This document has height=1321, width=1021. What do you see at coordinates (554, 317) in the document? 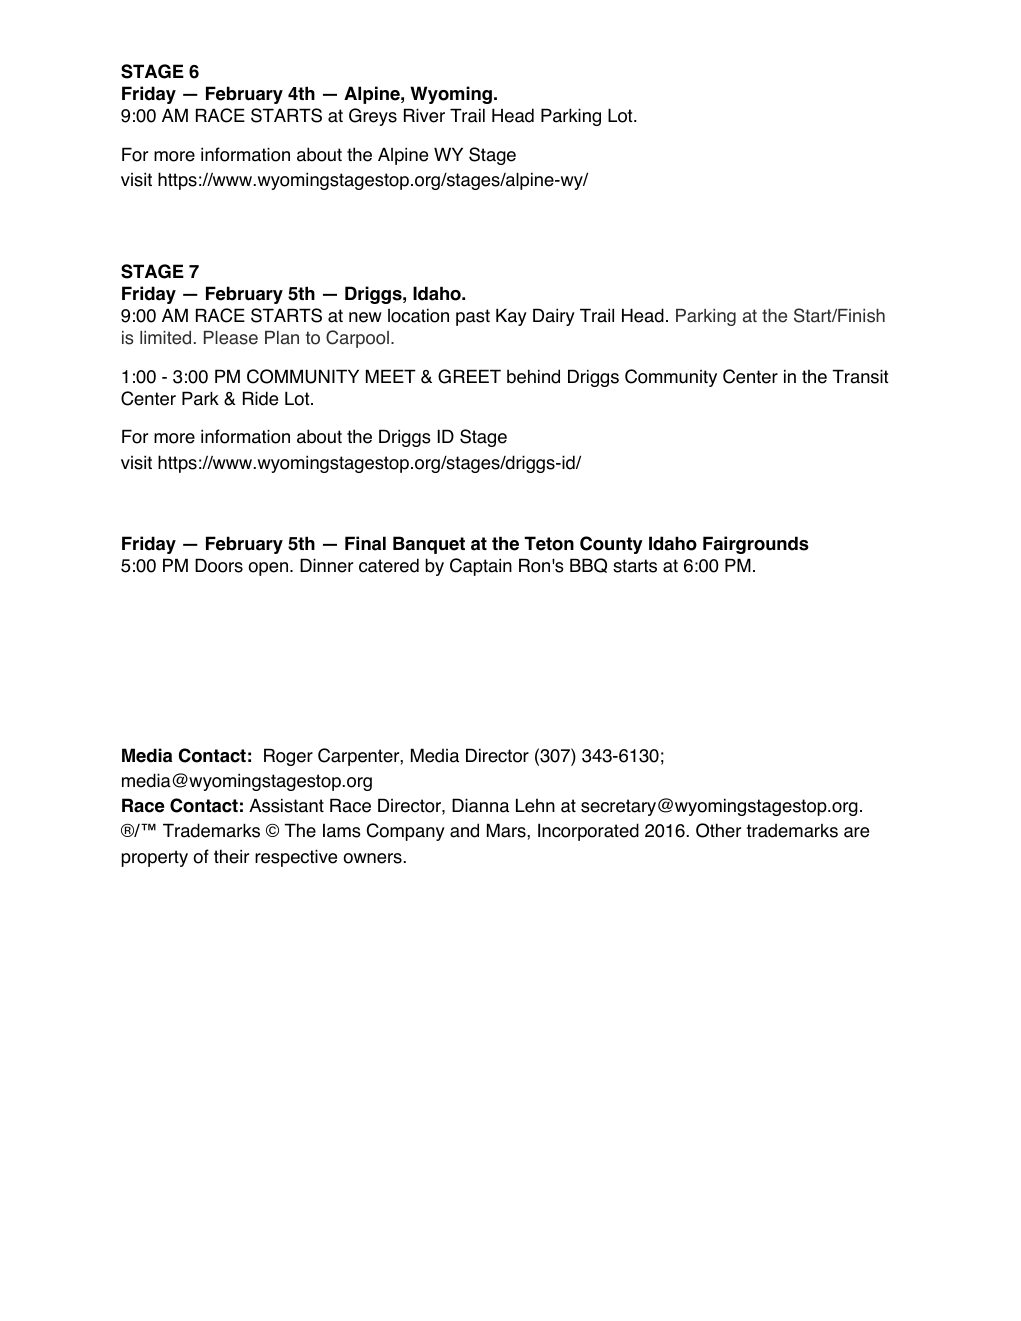
I see `Dairy` at bounding box center [554, 317].
